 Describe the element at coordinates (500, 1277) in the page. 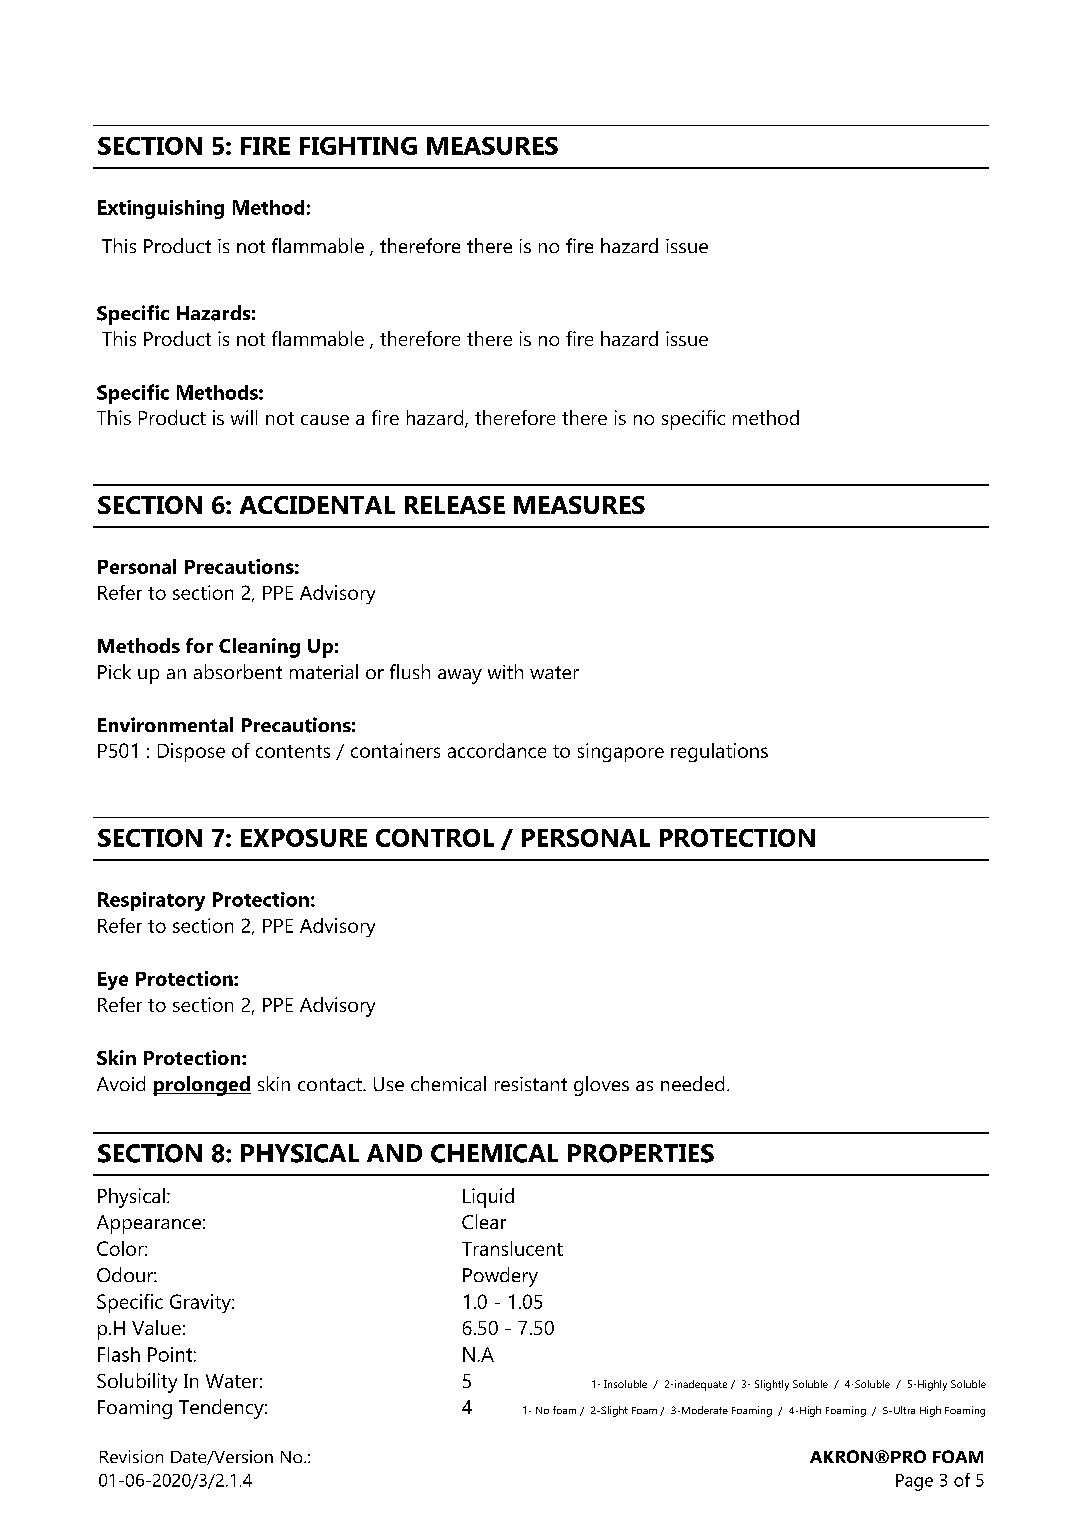

I see `Powdery` at that location.
